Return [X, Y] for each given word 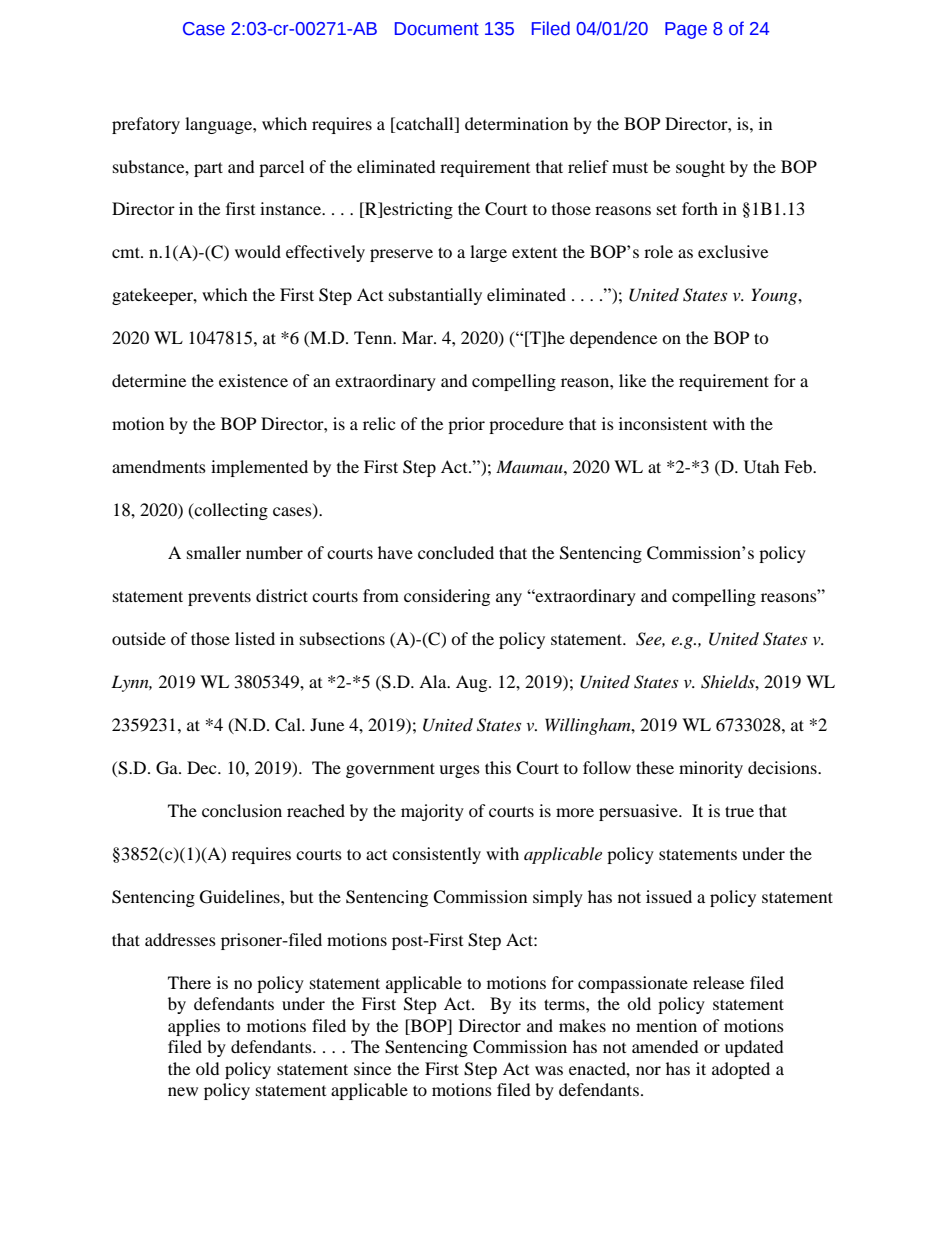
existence [253, 380]
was [549, 1070]
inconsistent [663, 423]
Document [437, 29]
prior [466, 425]
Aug [473, 683]
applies [194, 1027]
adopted [741, 1070]
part [208, 169]
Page [686, 30]
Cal [289, 725]
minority [711, 769]
